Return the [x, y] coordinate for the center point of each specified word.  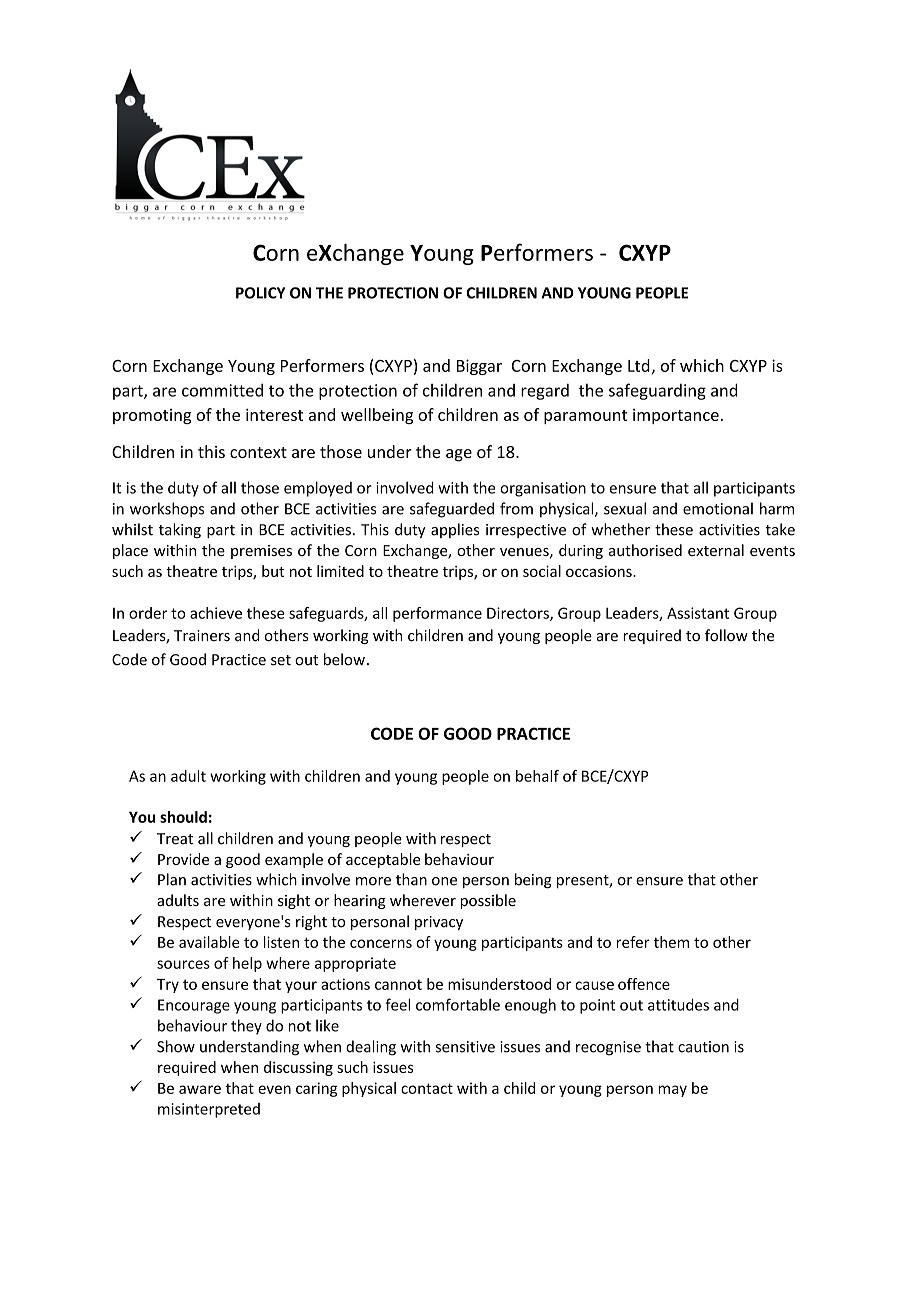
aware [200, 1089]
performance [437, 614]
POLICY [260, 293]
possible [488, 901]
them [671, 942]
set [281, 660]
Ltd [639, 365]
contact [427, 1088]
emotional [718, 508]
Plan [172, 879]
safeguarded [452, 510]
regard [545, 392]
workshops [167, 510]
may [672, 1091]
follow [726, 635]
